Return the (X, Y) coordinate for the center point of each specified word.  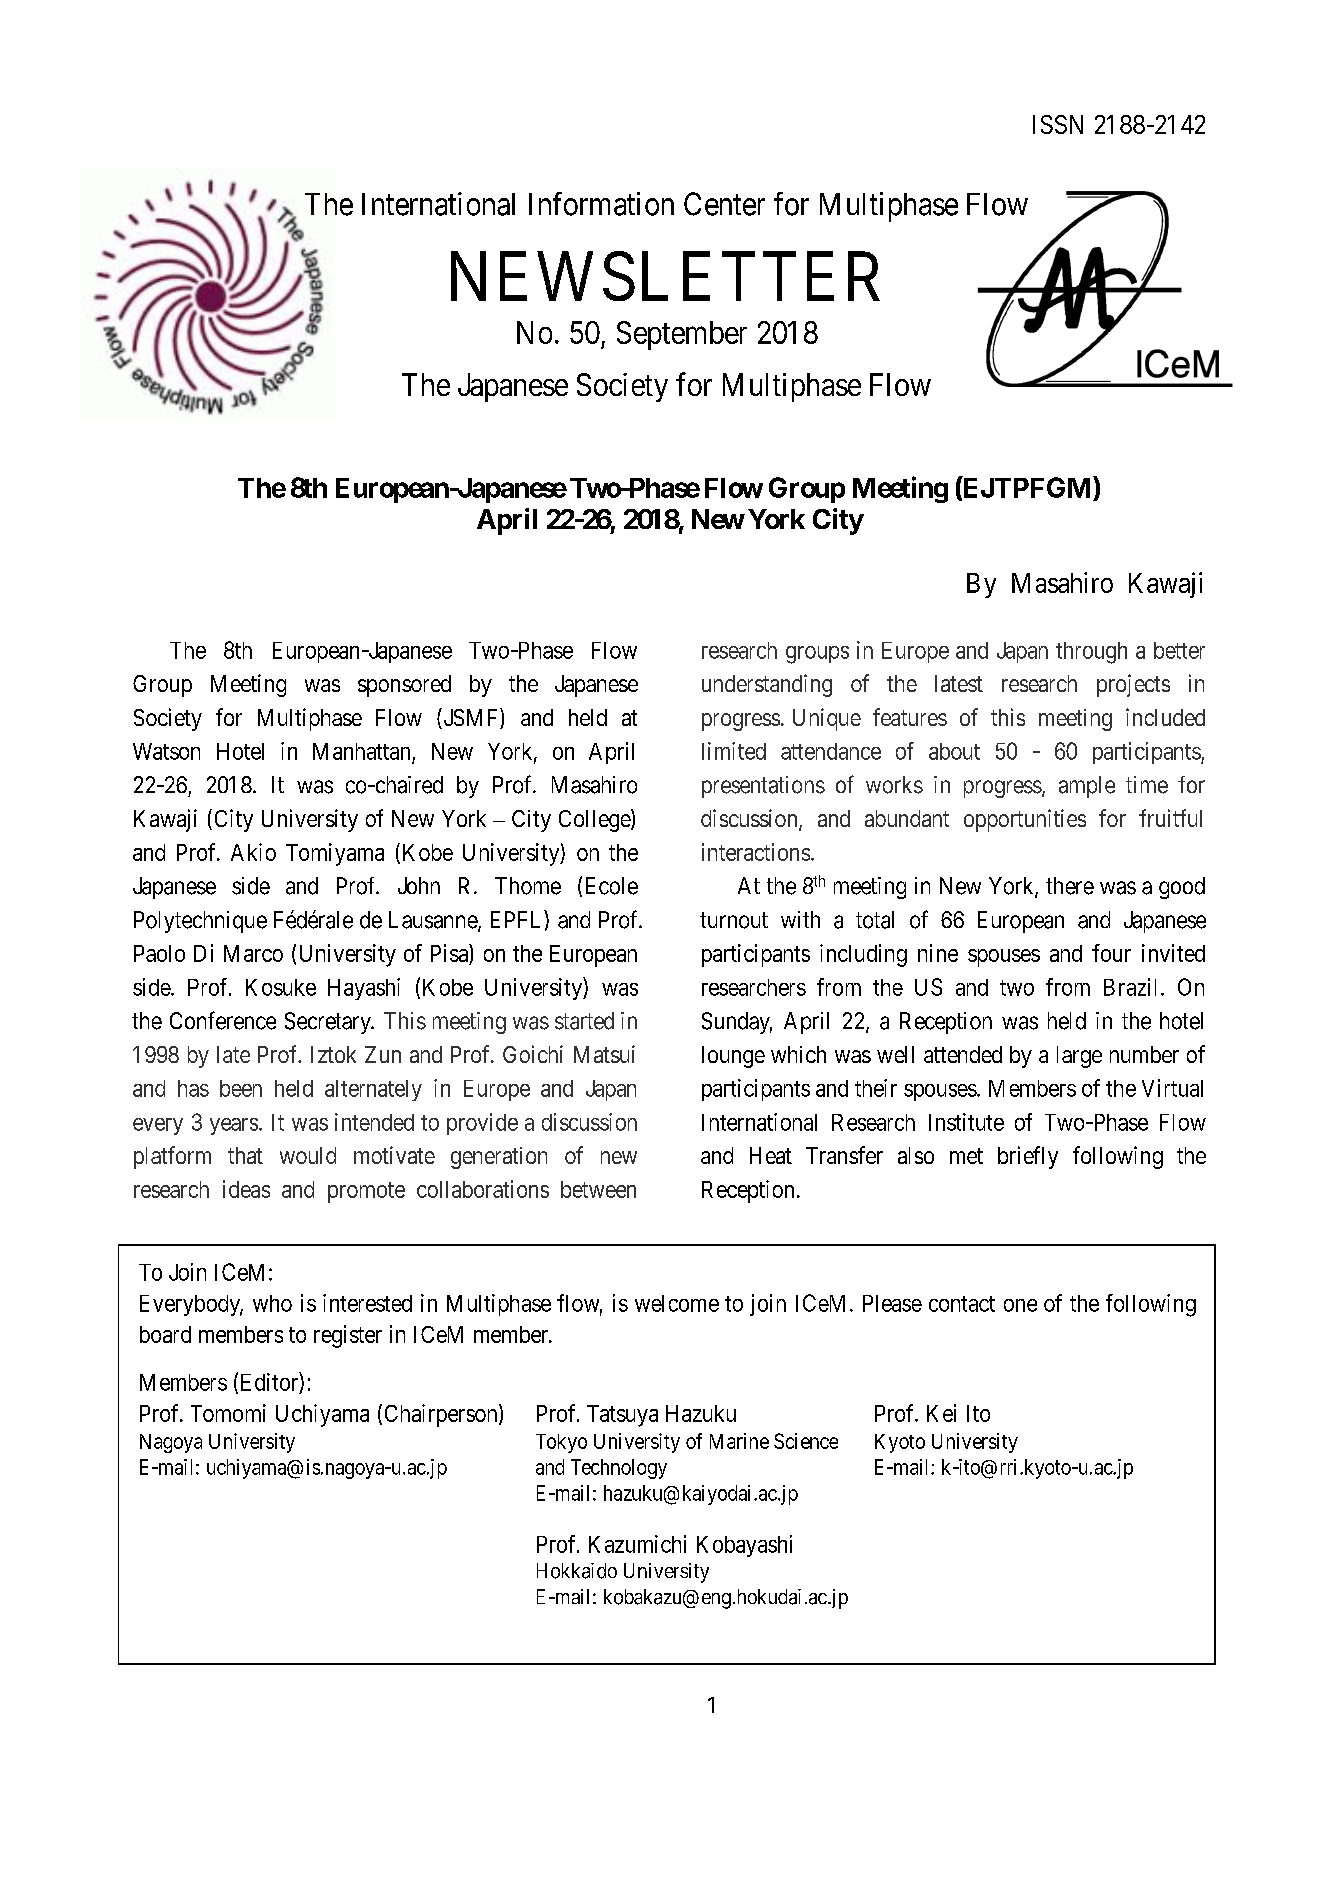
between (598, 1189)
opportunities (1025, 820)
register (348, 1336)
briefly (1028, 1157)
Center (724, 204)
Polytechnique (200, 922)
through (1091, 653)
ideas (246, 1189)
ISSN (1058, 124)
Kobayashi (744, 1546)
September (682, 335)
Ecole (612, 886)
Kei (941, 1413)
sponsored (404, 686)
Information (601, 204)
